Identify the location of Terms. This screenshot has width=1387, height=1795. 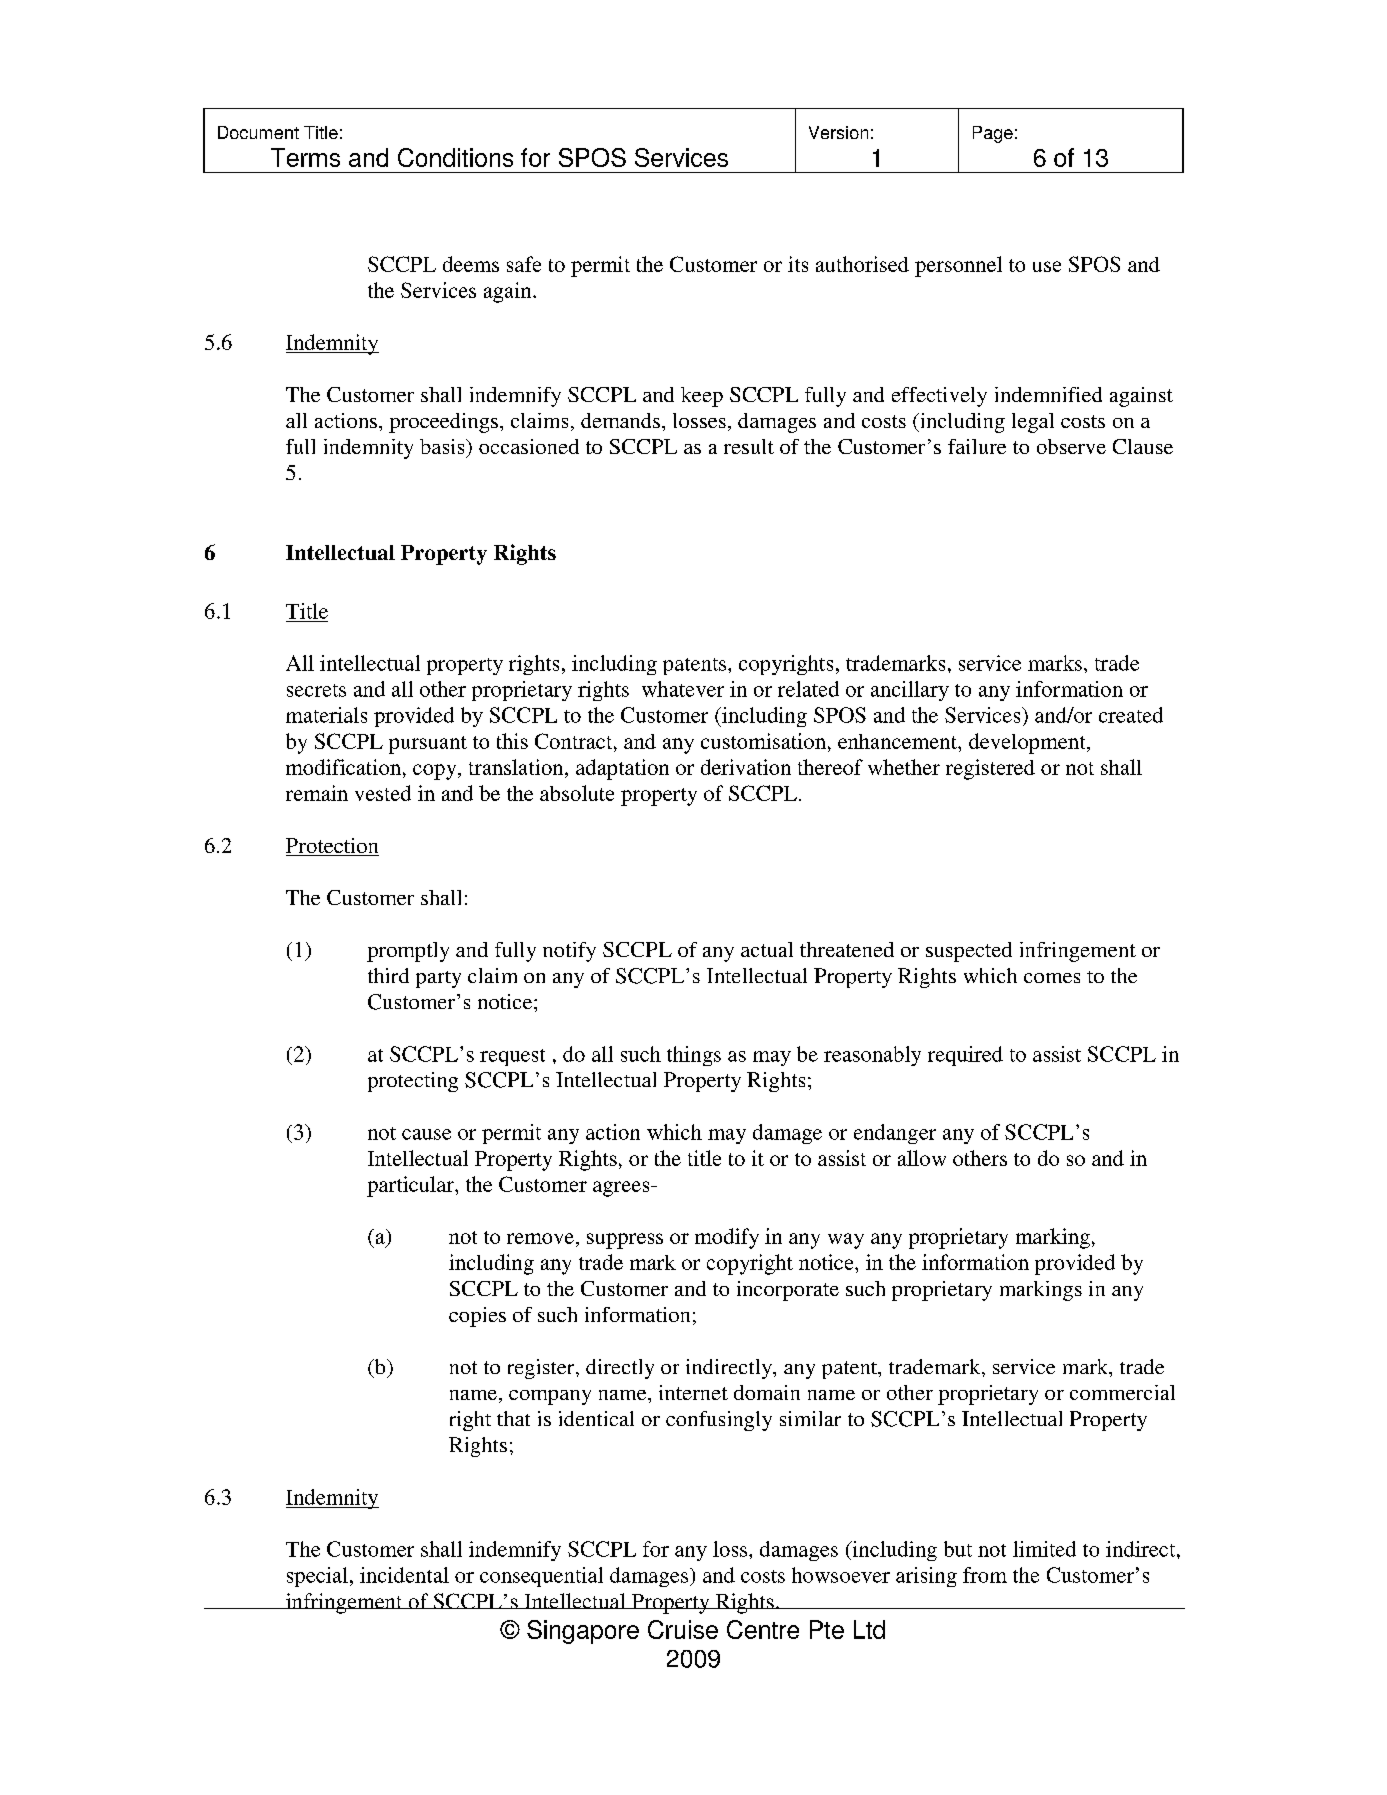
(305, 157).
